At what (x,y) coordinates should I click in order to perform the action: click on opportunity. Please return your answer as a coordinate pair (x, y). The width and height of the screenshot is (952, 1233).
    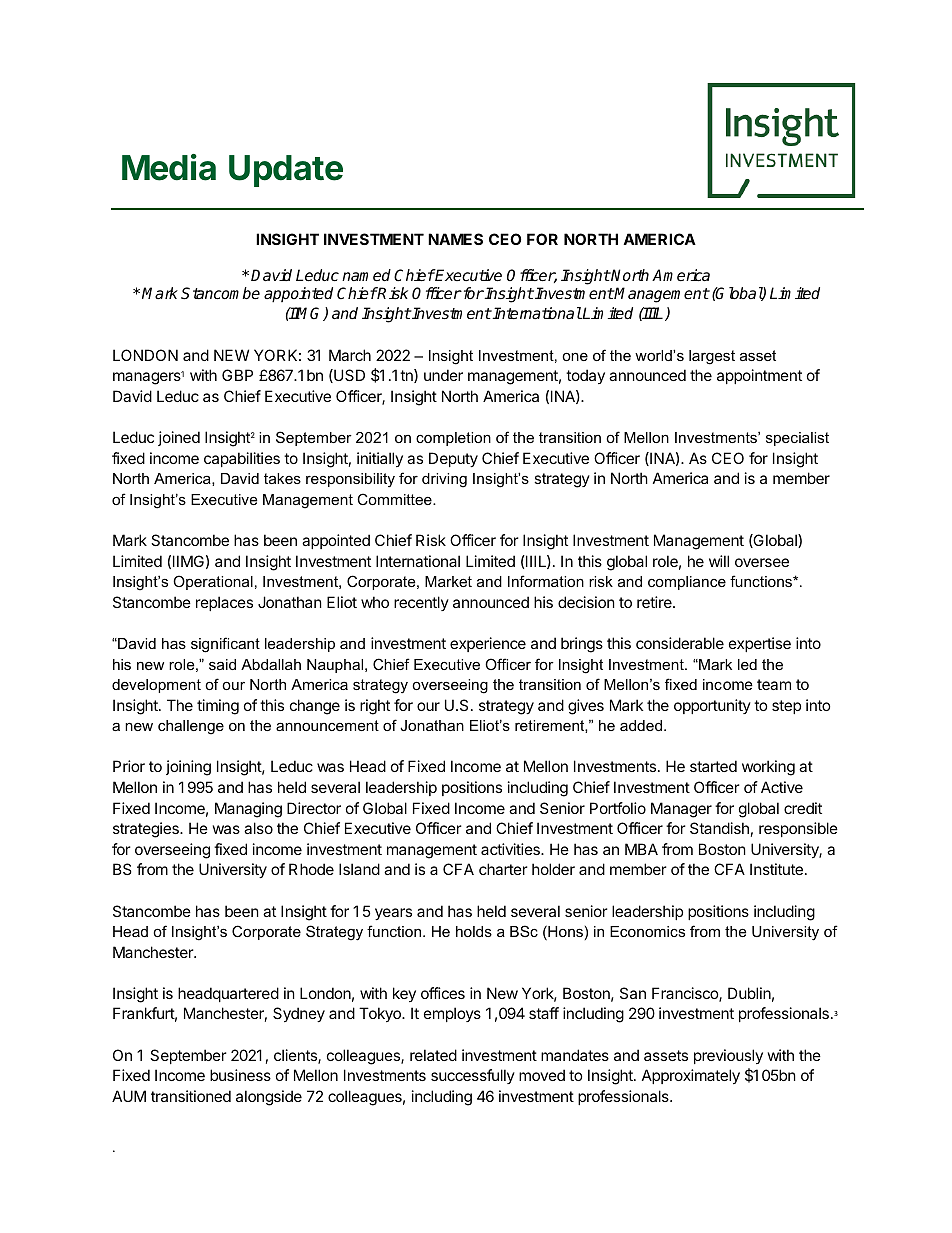
    Looking at the image, I should click on (712, 706).
